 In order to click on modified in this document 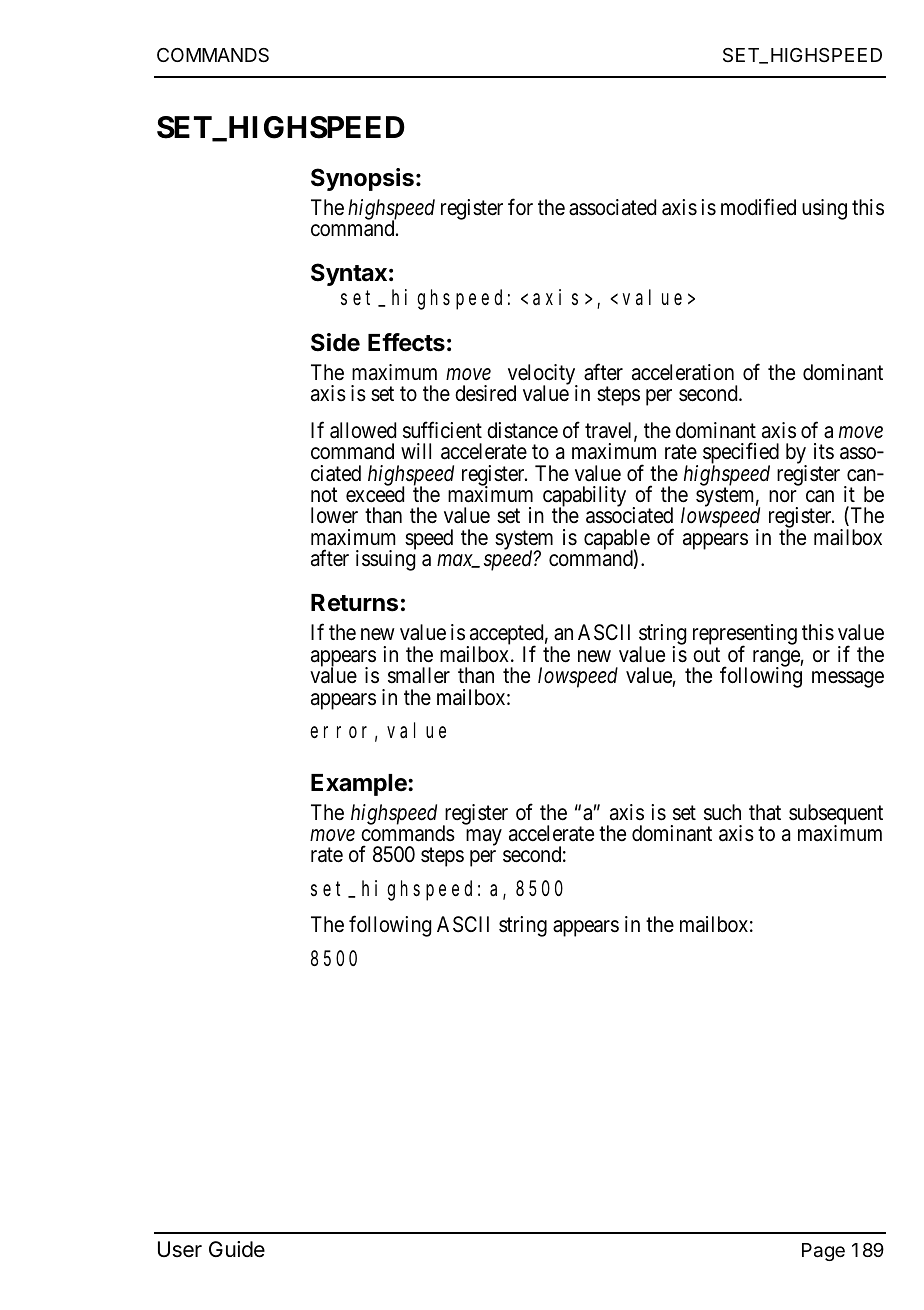, I will do `click(758, 207)`.
